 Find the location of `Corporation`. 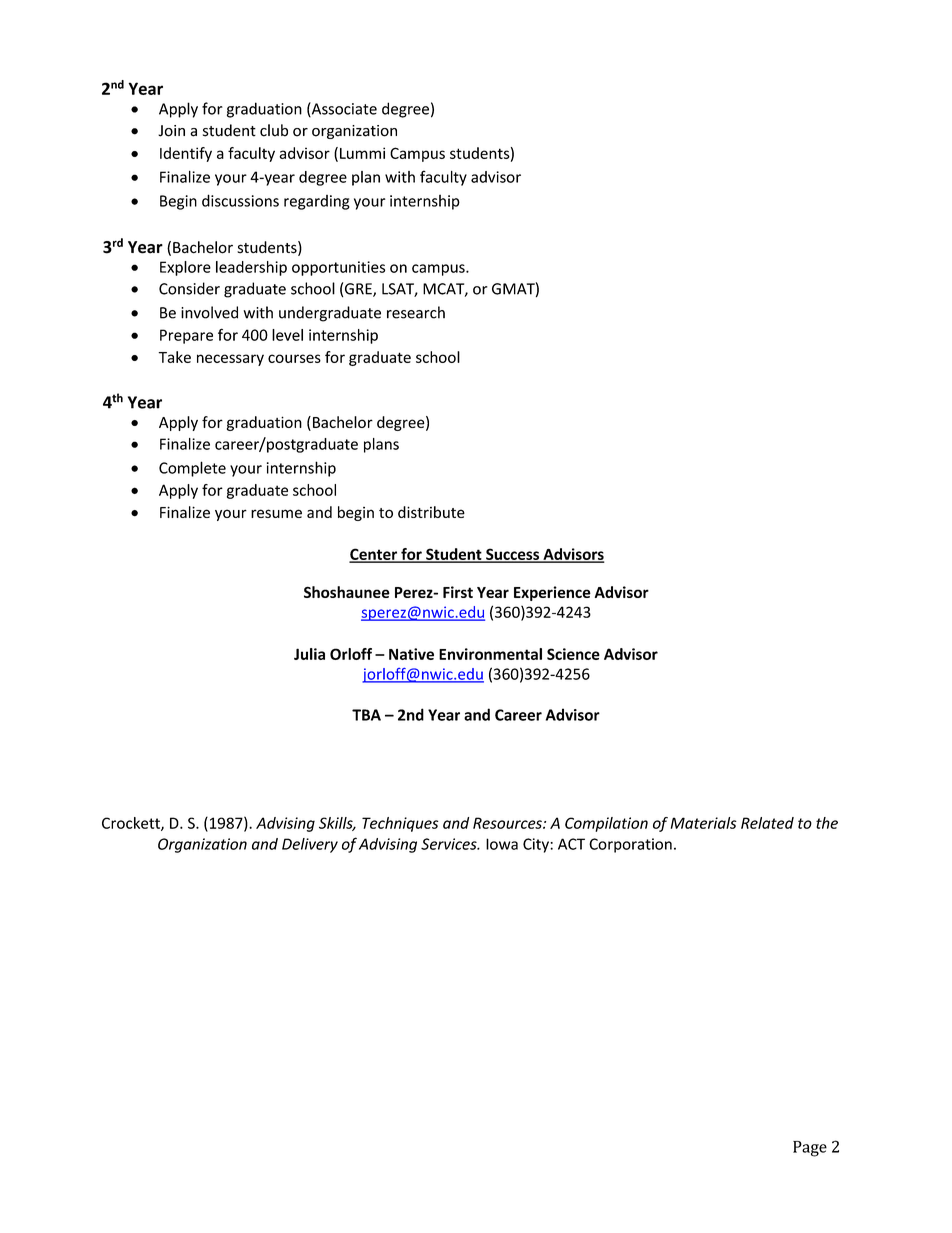

Corporation is located at coordinates (630, 845).
